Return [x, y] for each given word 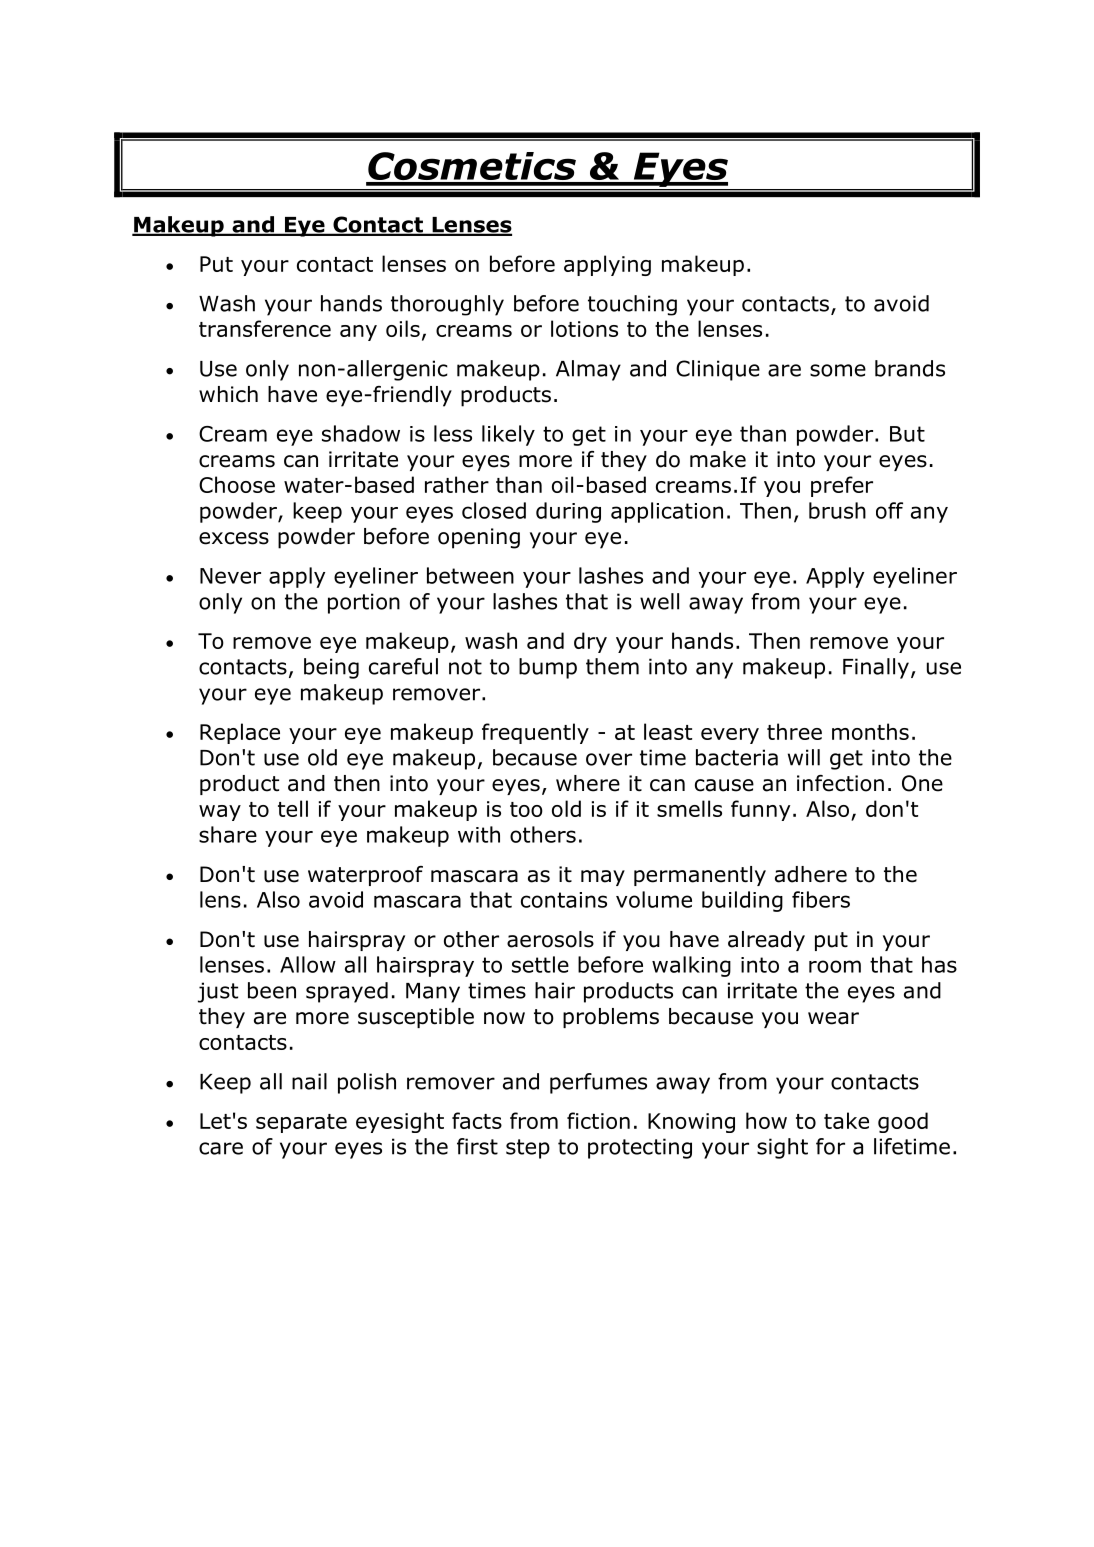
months [870, 731]
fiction [598, 1120]
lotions [584, 328]
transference [265, 328]
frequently [535, 733]
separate [301, 1123]
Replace [240, 733]
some [838, 370]
